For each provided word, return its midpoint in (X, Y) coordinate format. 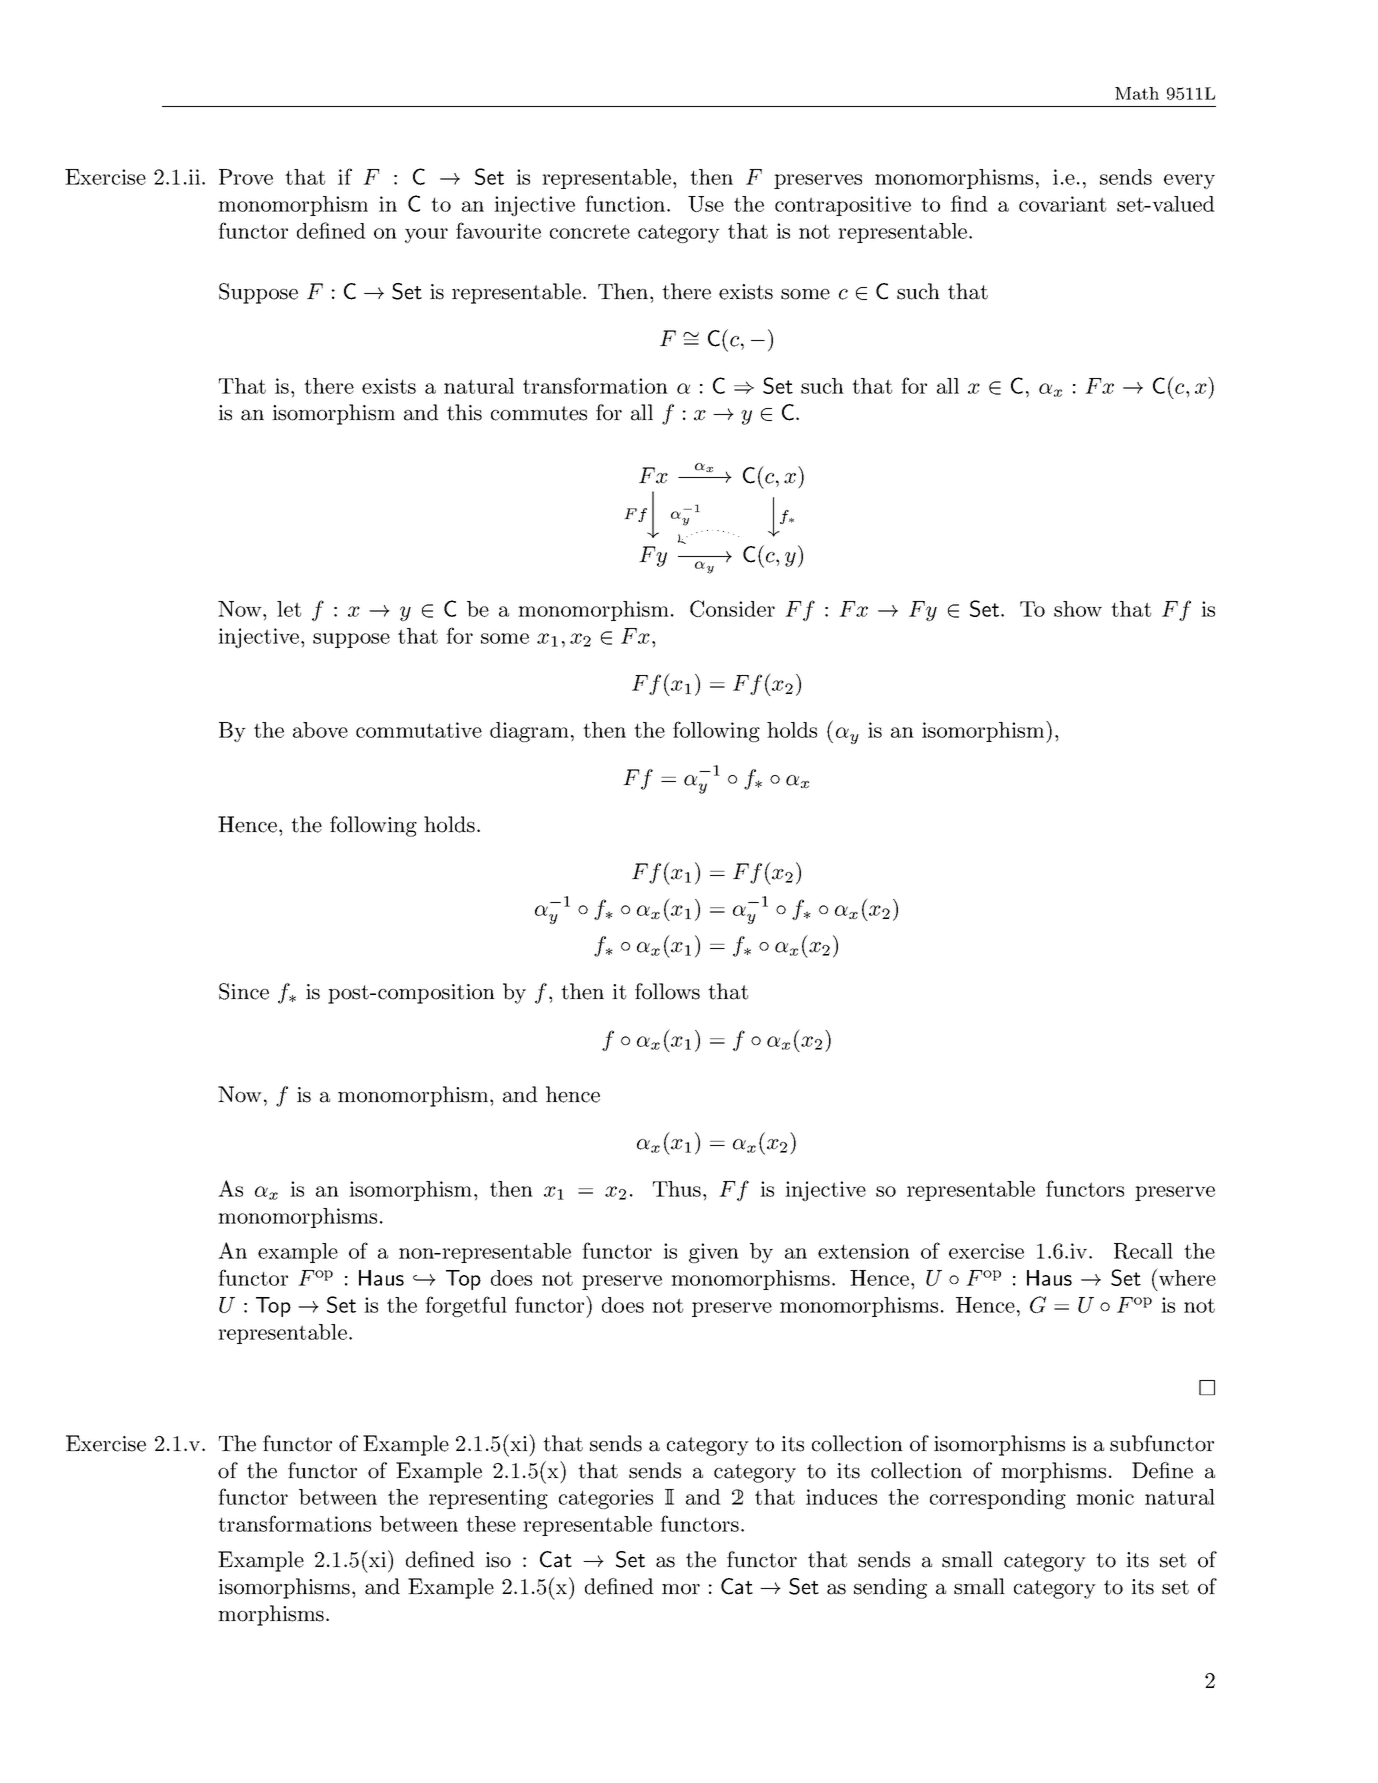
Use (706, 204)
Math (1137, 93)
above (320, 730)
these (491, 1524)
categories (606, 1499)
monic (1105, 1497)
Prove (246, 177)
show (1078, 609)
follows (667, 991)
